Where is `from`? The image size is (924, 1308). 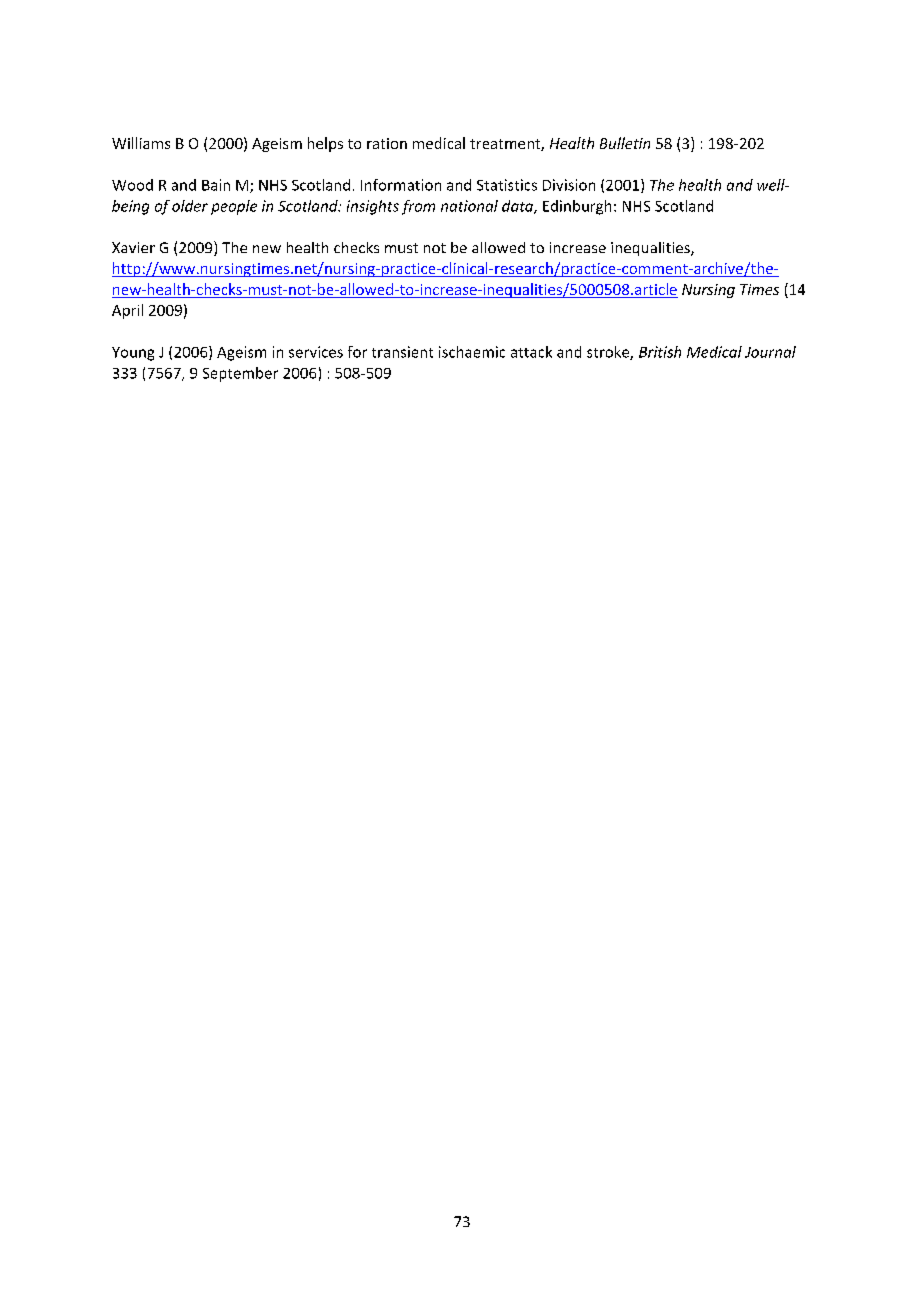 from is located at coordinates (418, 207).
